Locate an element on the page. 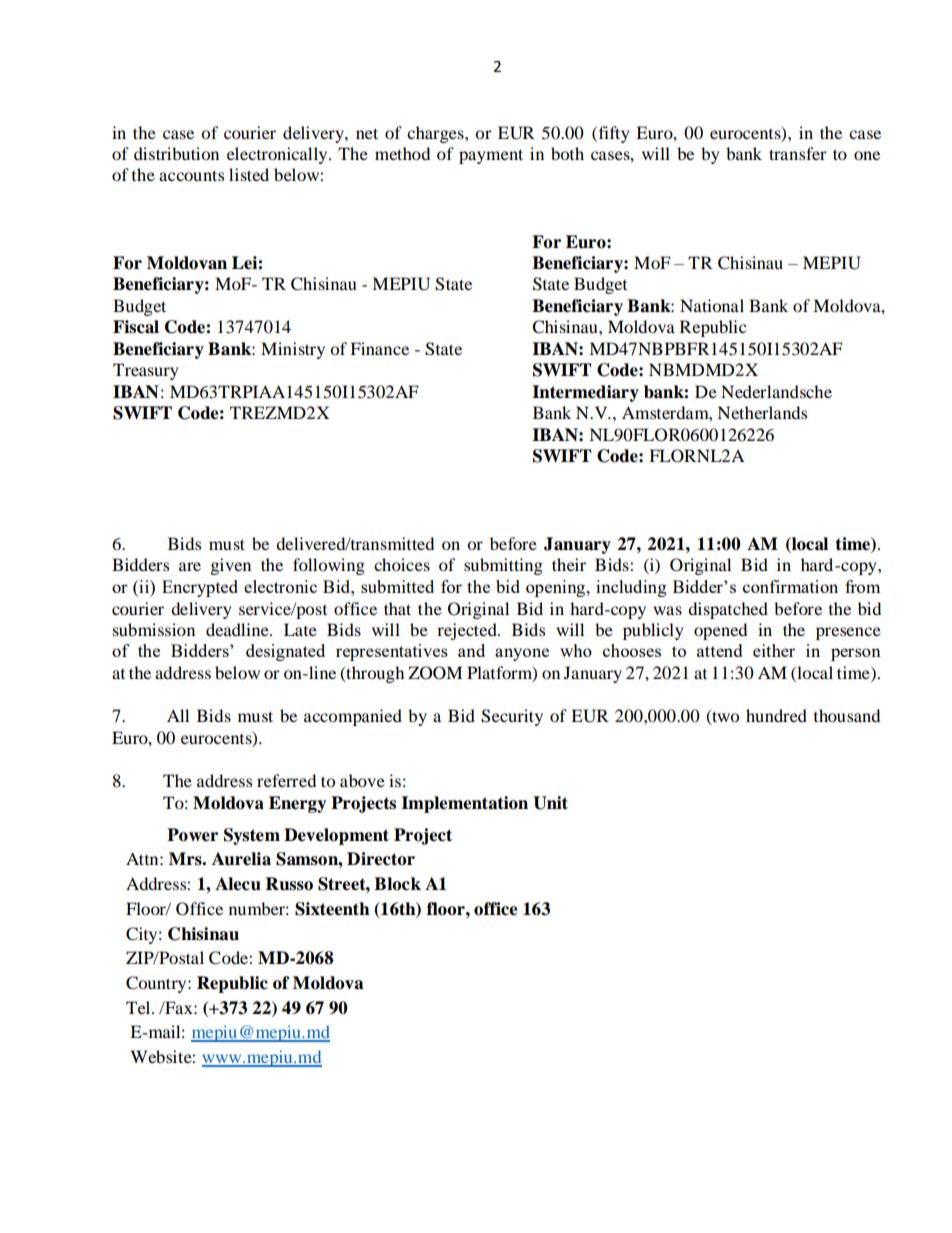 The height and width of the document is (1233, 952). submitting is located at coordinates (503, 566).
